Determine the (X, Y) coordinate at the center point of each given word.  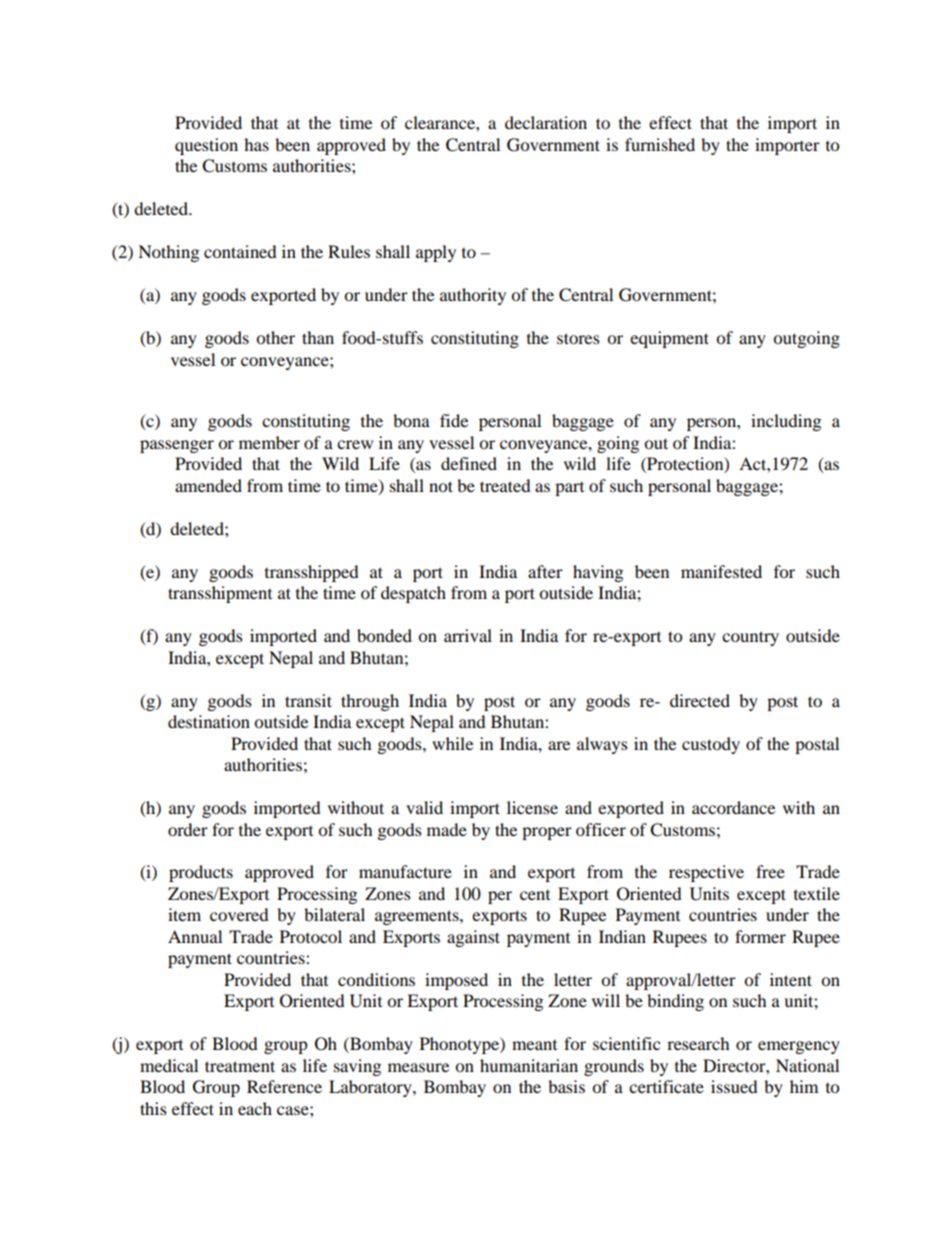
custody (711, 745)
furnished (660, 144)
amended (208, 485)
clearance (441, 122)
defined (469, 463)
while (452, 743)
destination (209, 721)
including (786, 422)
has (256, 144)
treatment (240, 1066)
